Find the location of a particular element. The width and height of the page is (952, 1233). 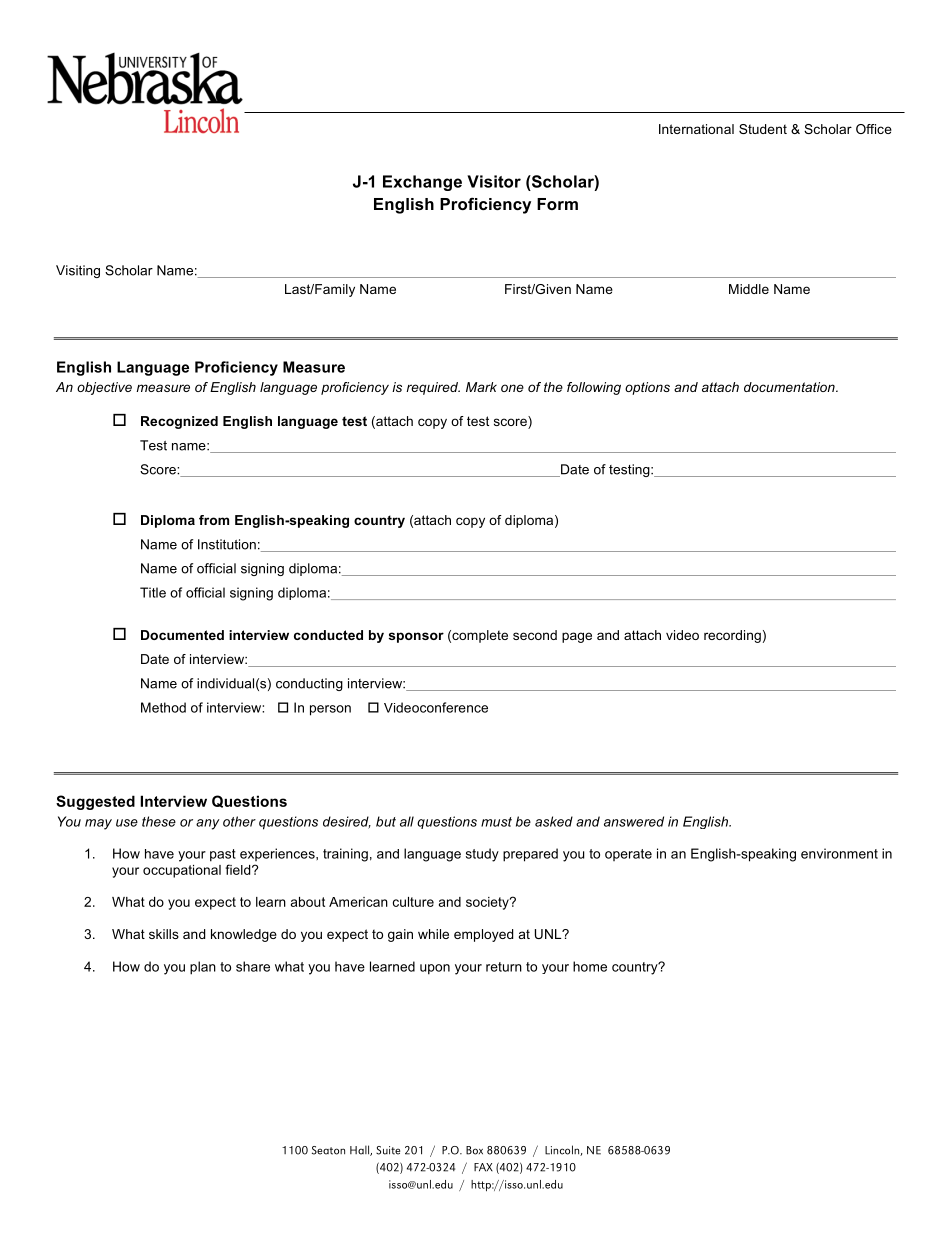

Student is located at coordinates (763, 129).
